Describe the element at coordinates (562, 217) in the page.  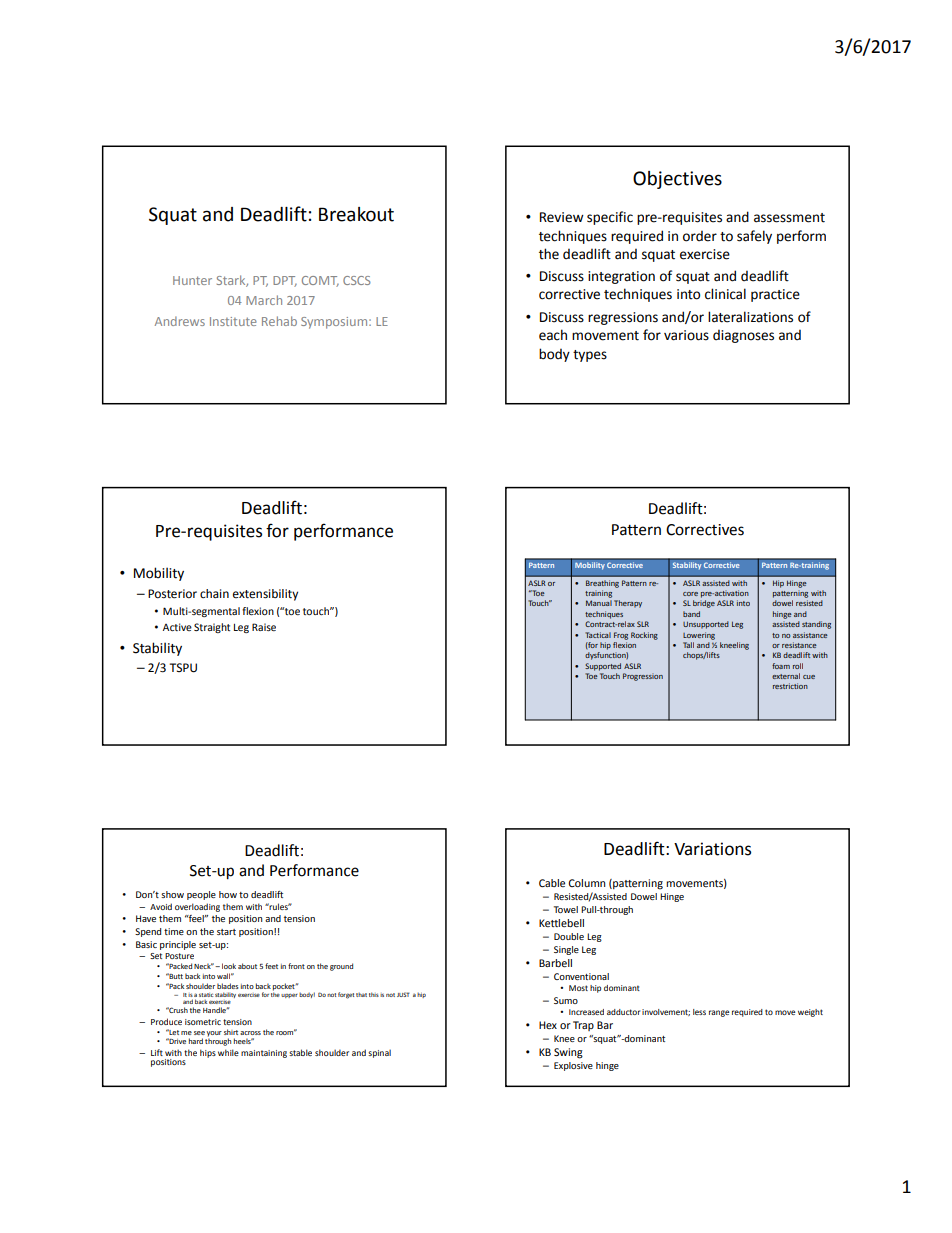
I see `Review` at that location.
